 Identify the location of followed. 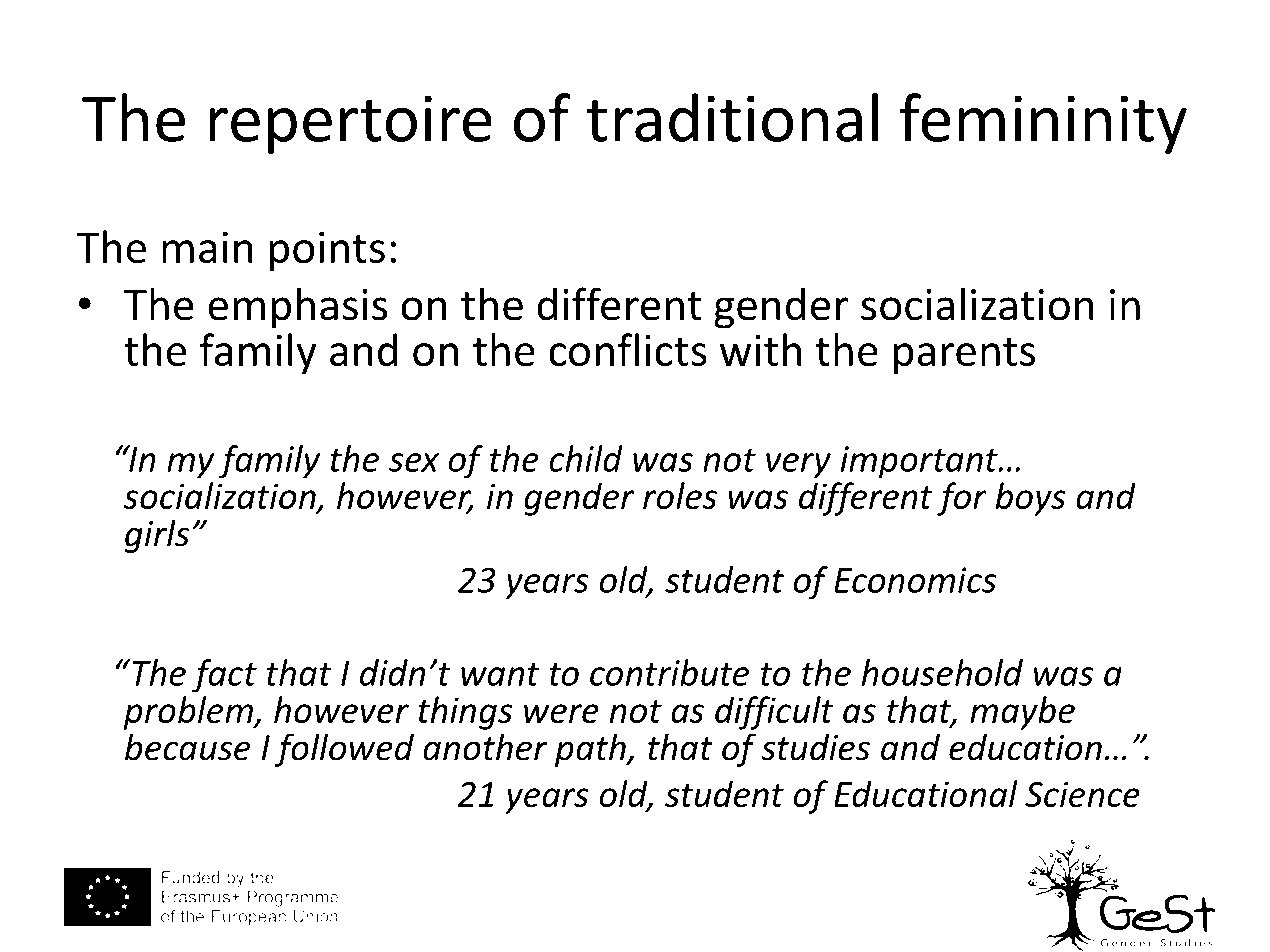
(344, 750).
